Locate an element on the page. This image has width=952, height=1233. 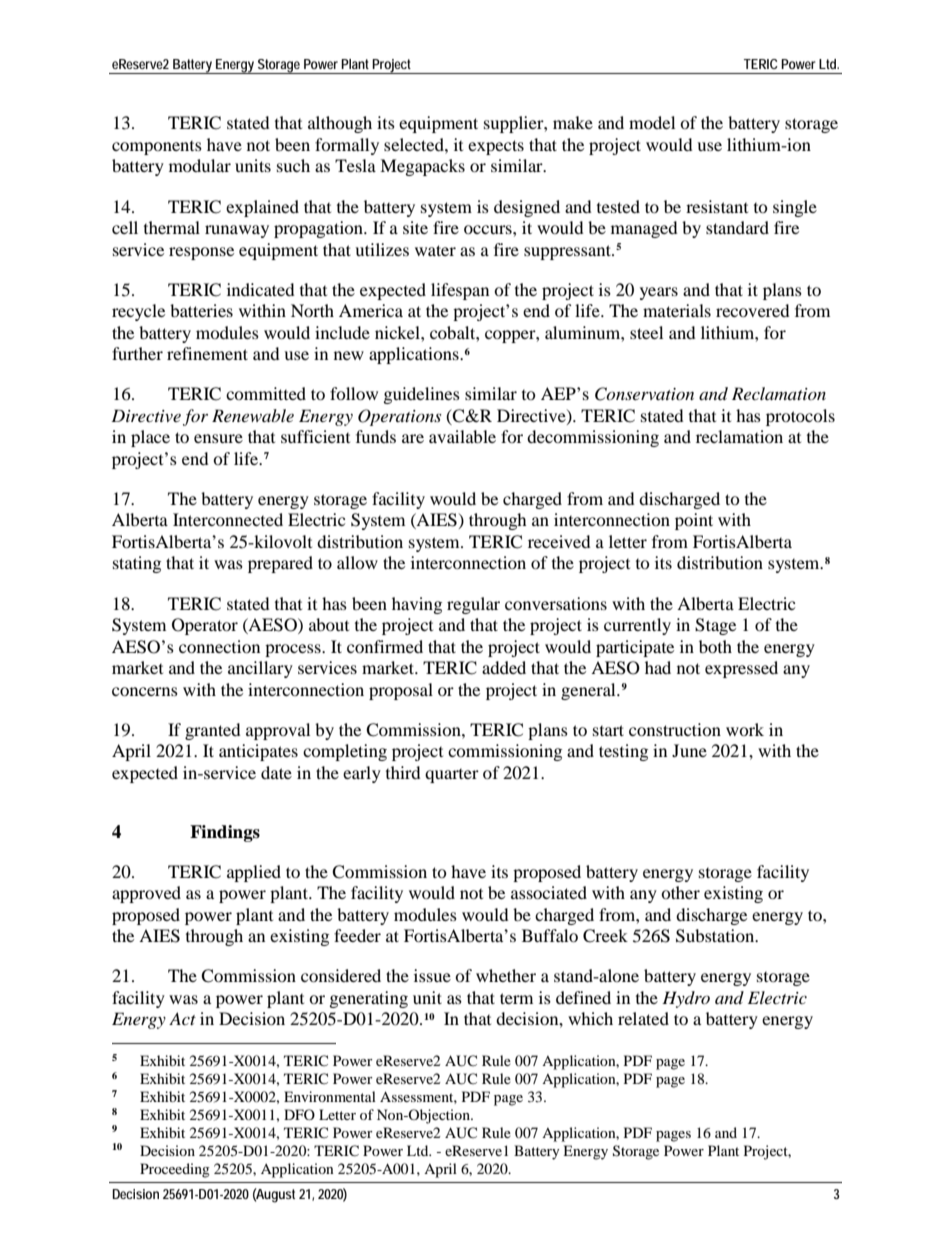
both is located at coordinates (715, 646).
